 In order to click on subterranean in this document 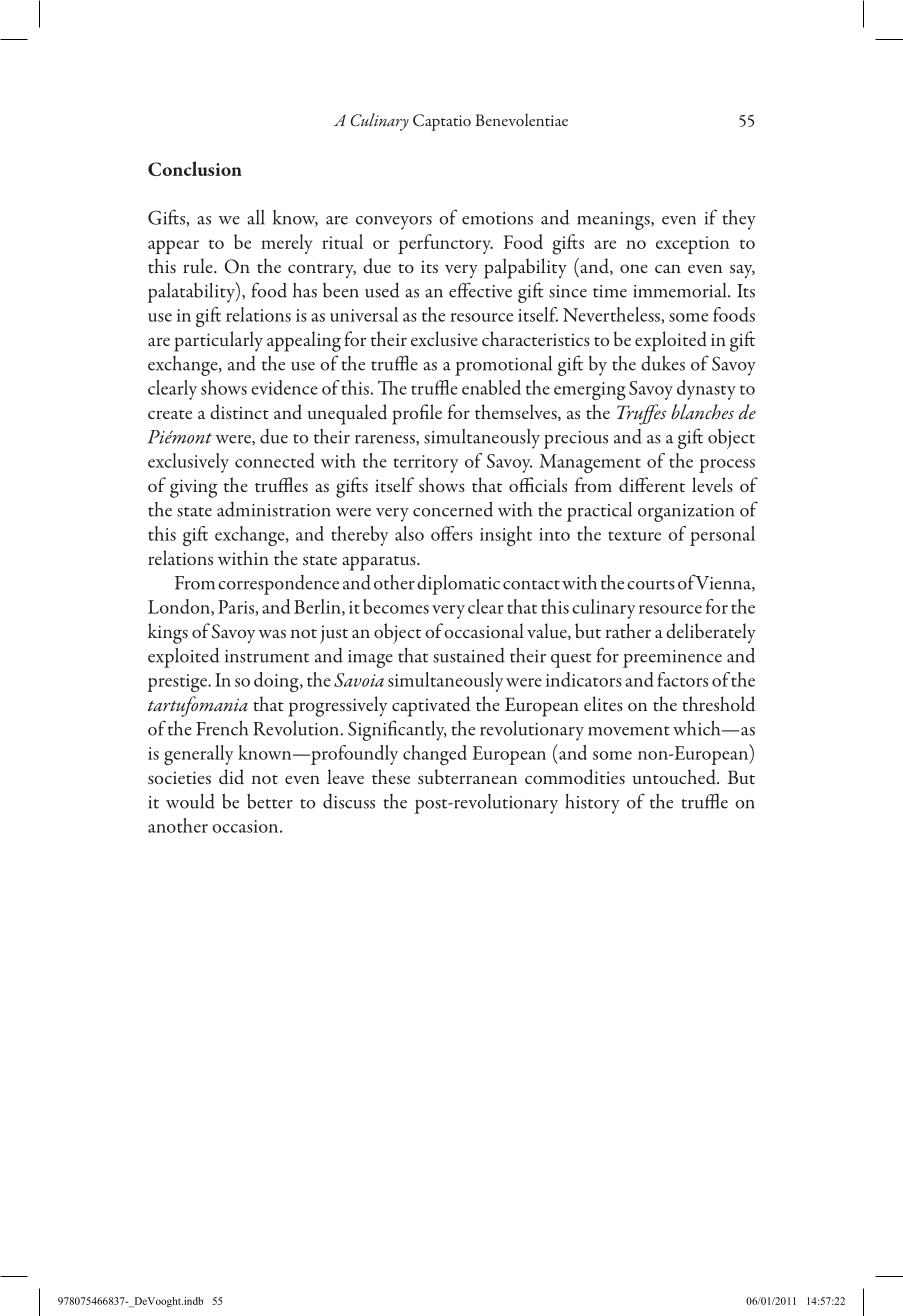, I will do `click(467, 777)`.
